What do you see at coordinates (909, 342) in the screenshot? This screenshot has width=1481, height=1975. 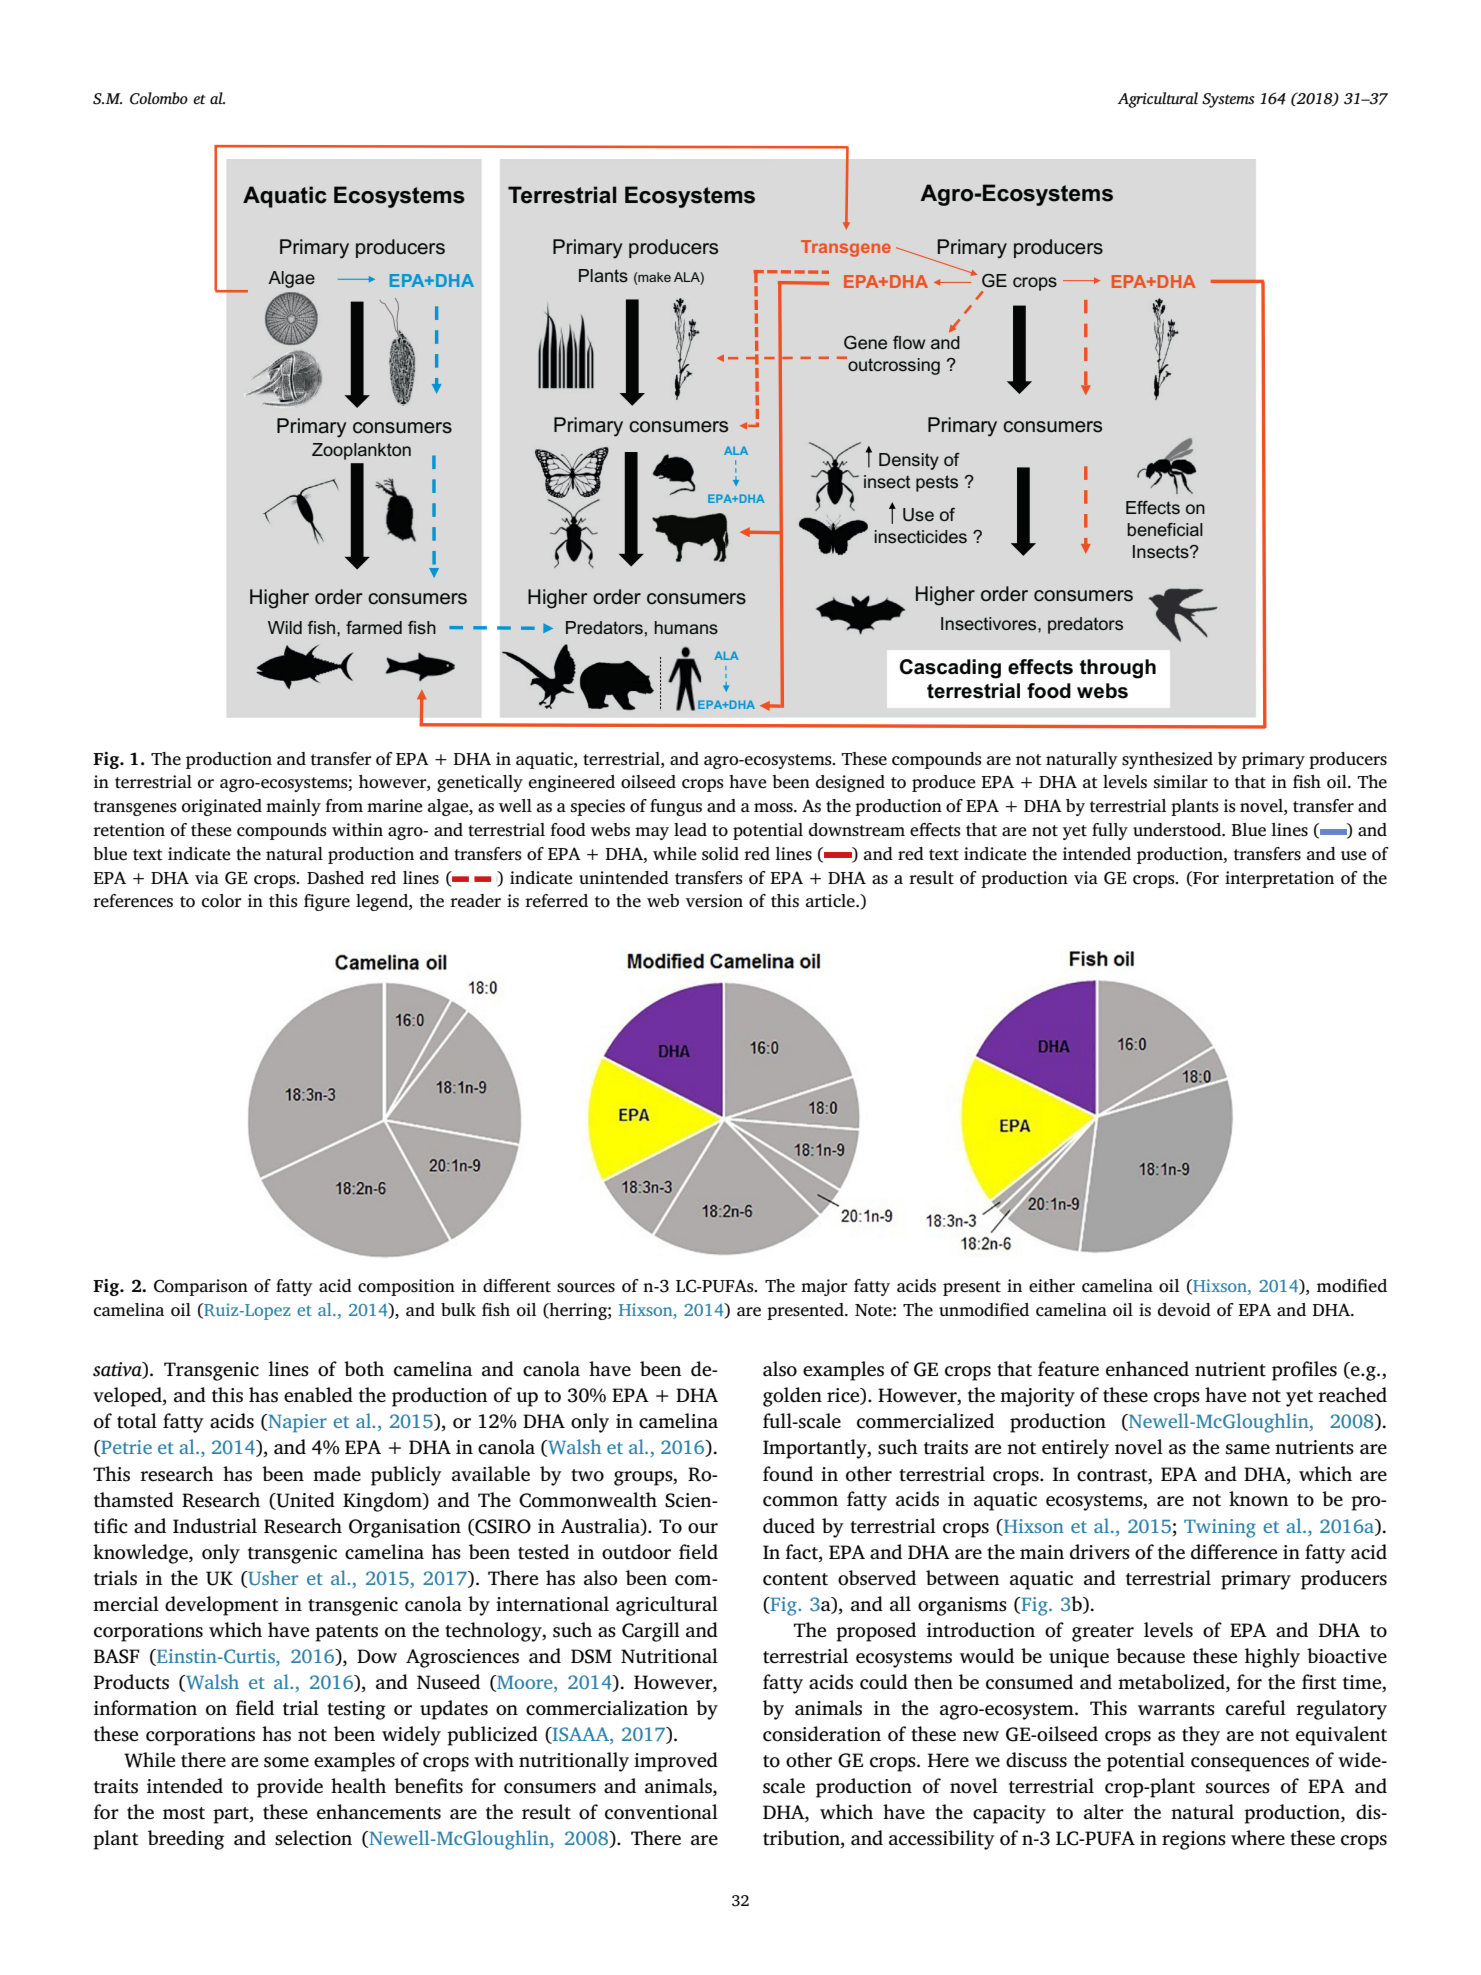 I see `flow` at bounding box center [909, 342].
